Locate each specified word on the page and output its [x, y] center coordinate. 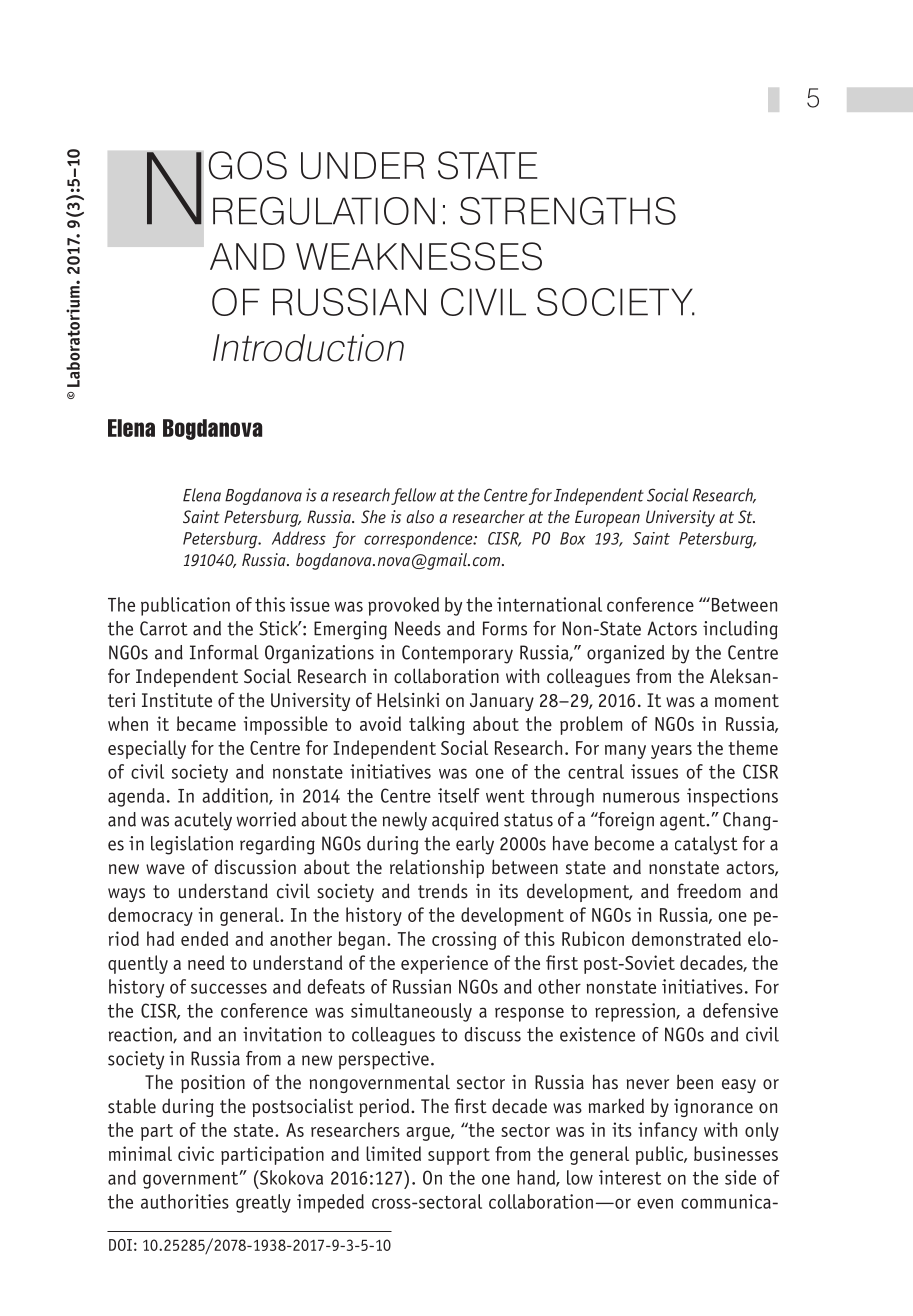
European [607, 518]
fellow [413, 496]
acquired [465, 821]
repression [636, 1012]
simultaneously [411, 1012]
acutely [203, 821]
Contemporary [457, 654]
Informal [224, 652]
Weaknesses [419, 256]
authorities [185, 1201]
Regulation [324, 211]
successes [229, 988]
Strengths [568, 211]
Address [299, 538]
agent [684, 822]
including [740, 630]
